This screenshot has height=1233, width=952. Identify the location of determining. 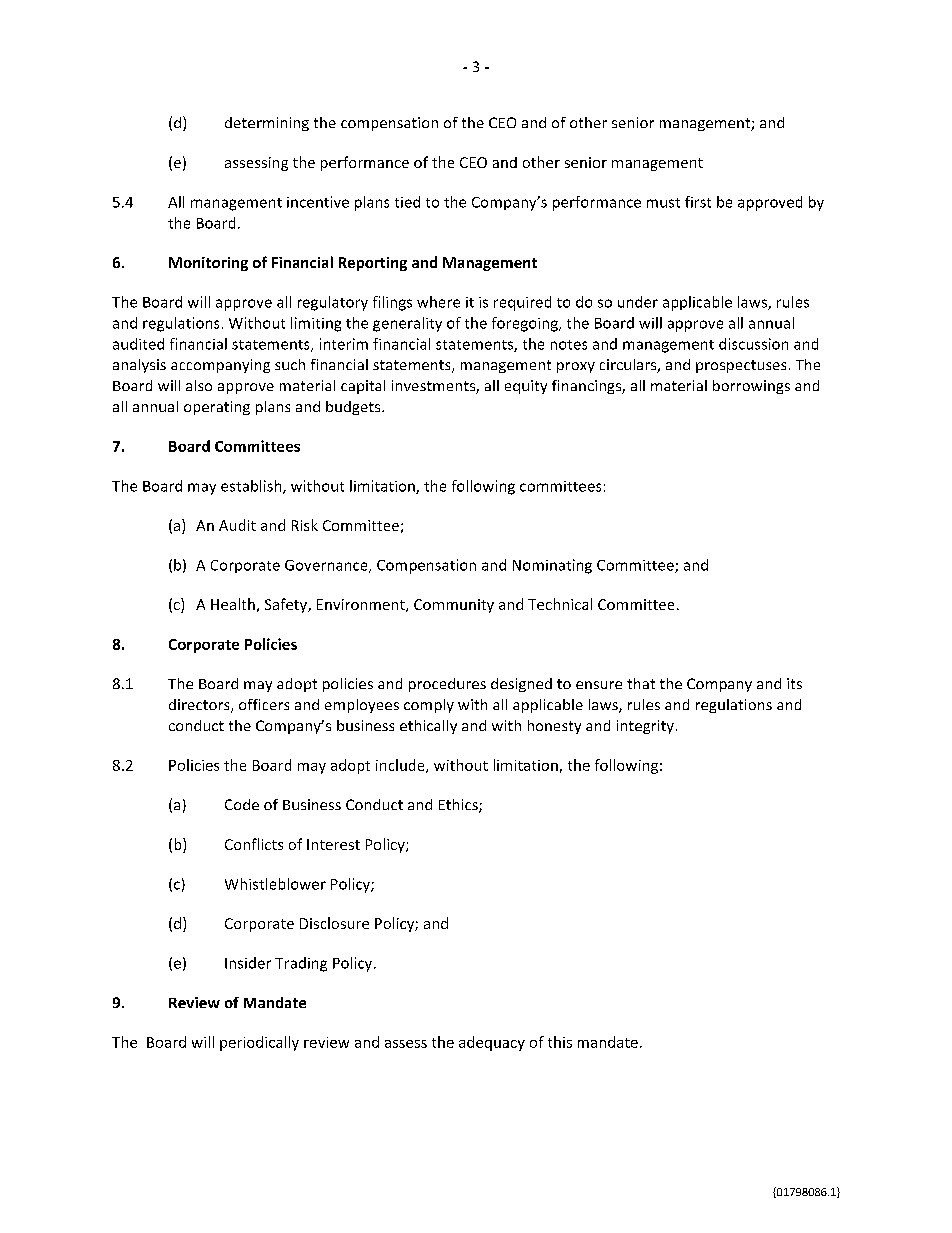
(267, 124).
